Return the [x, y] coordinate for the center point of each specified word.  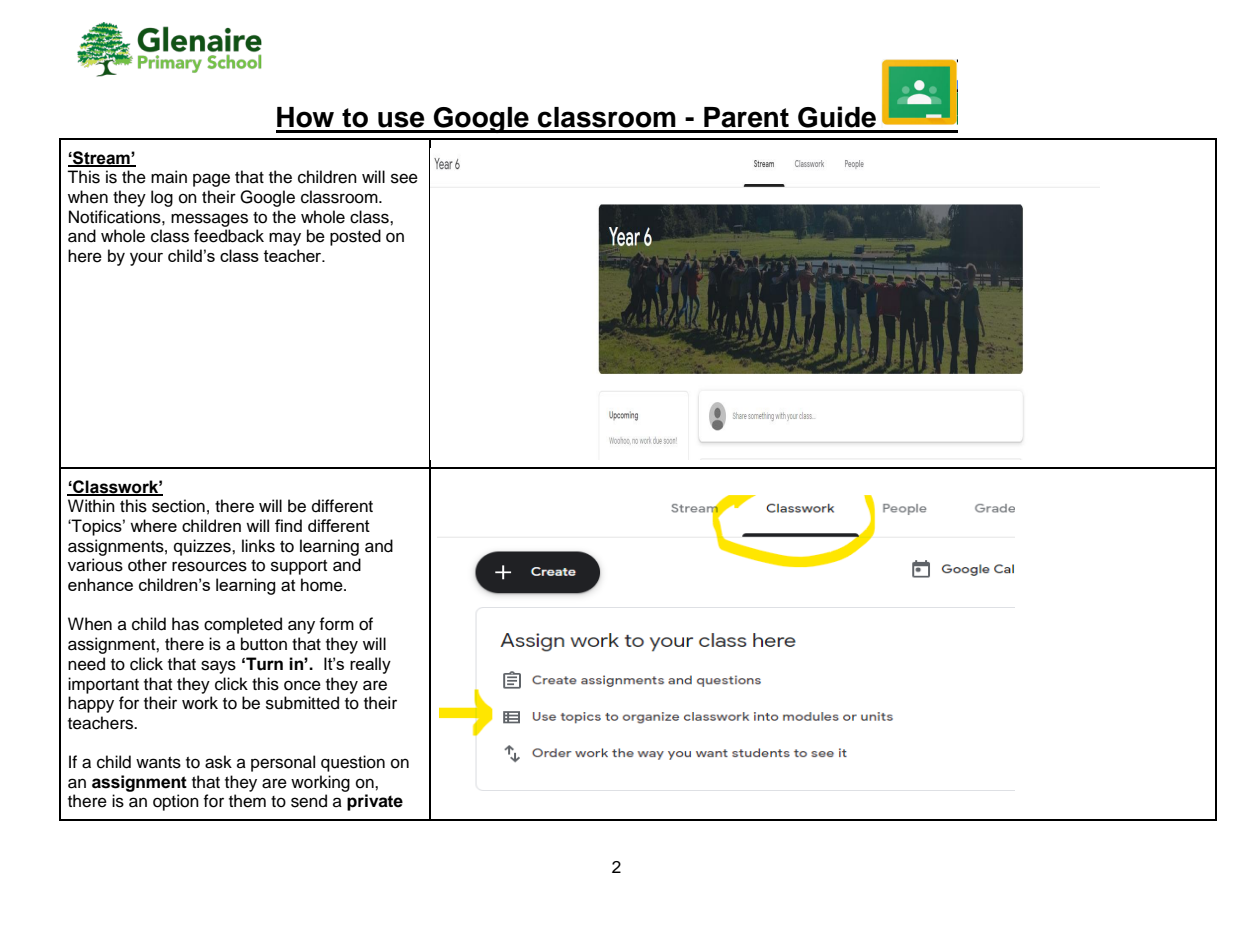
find [288, 525]
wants [158, 763]
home [323, 585]
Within [91, 505]
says [218, 667]
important [103, 685]
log [162, 198]
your [146, 259]
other [147, 565]
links [258, 546]
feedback [229, 236]
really [370, 665]
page [211, 180]
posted [355, 237]
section [178, 506]
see [404, 178]
